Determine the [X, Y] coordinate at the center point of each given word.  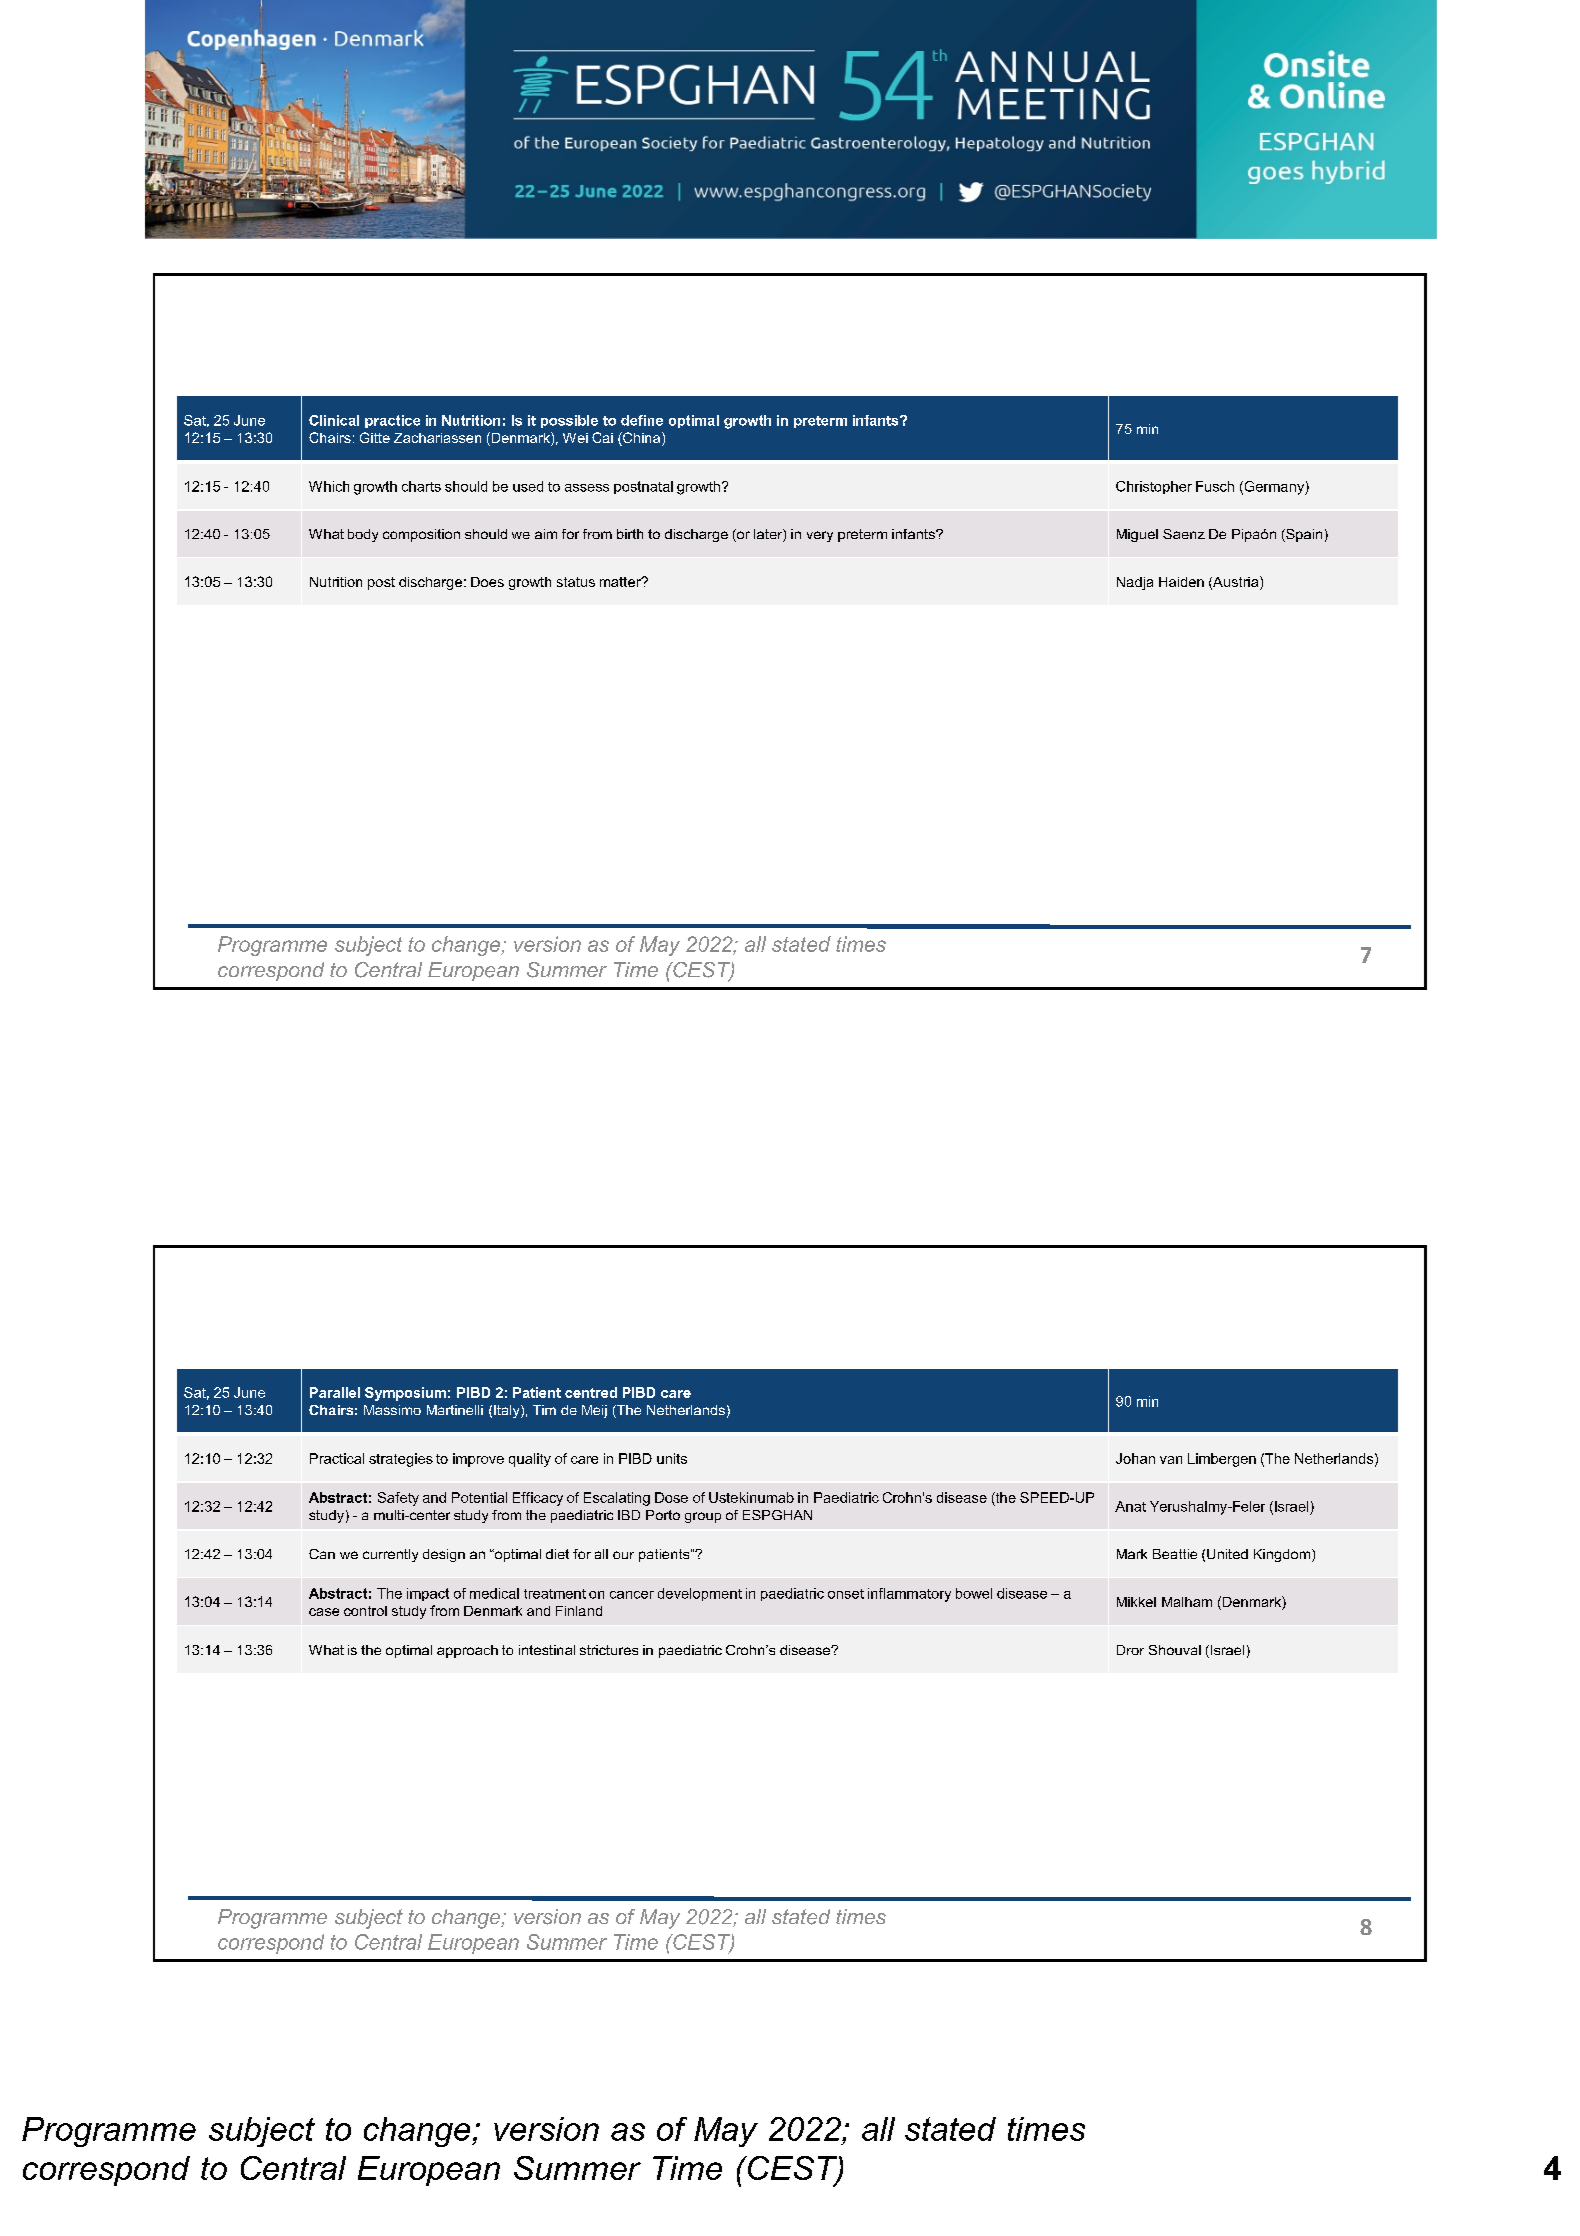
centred [591, 1392]
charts [421, 486]
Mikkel [1136, 1602]
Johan [1135, 1458]
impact [428, 1594]
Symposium [405, 1394]
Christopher [1154, 487]
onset [846, 1594]
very [820, 536]
